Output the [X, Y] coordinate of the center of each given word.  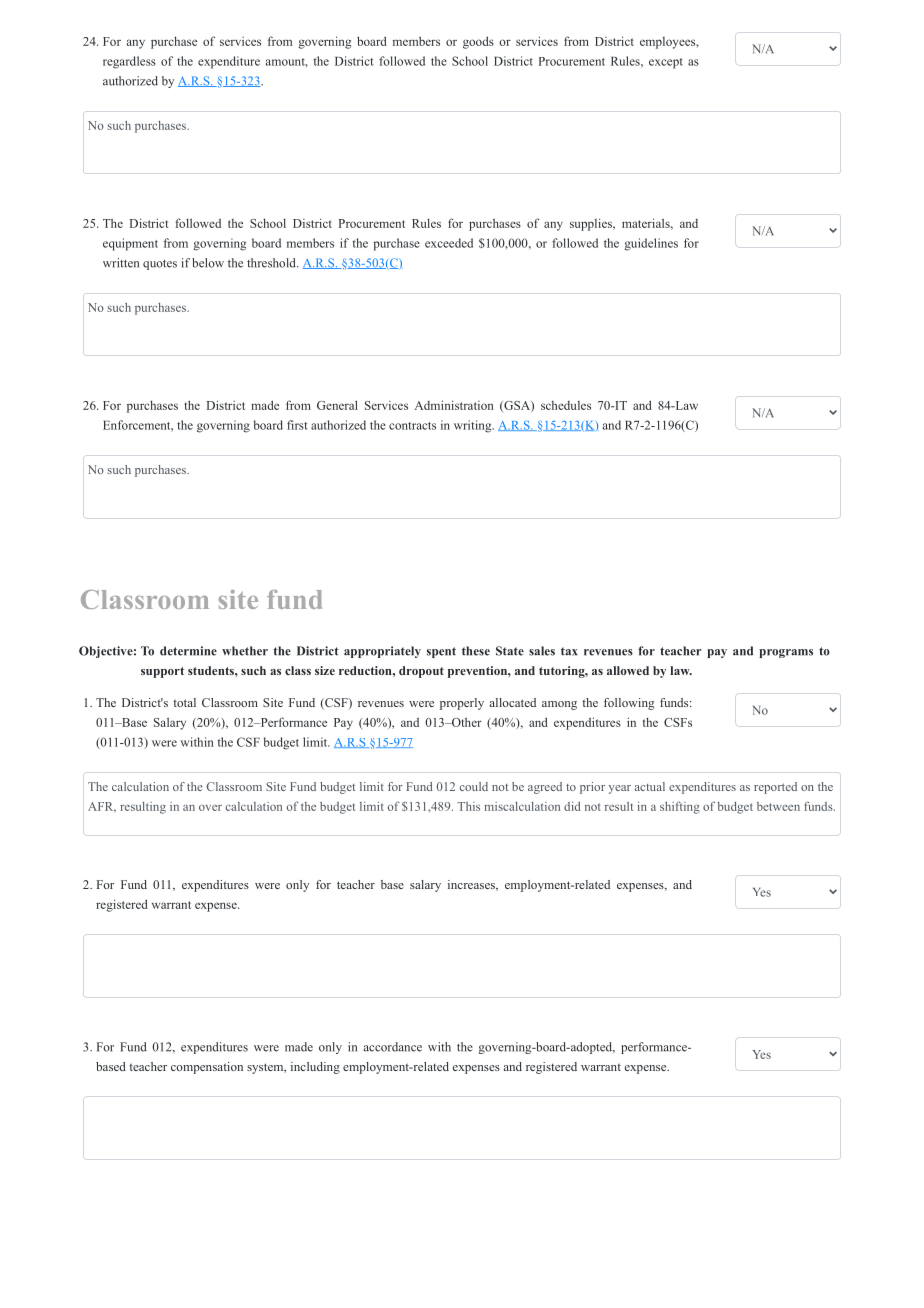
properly [462, 704]
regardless [129, 62]
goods [478, 42]
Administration [454, 405]
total [184, 702]
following [629, 704]
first [297, 425]
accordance [393, 1047]
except [666, 63]
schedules [566, 405]
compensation [207, 1068]
